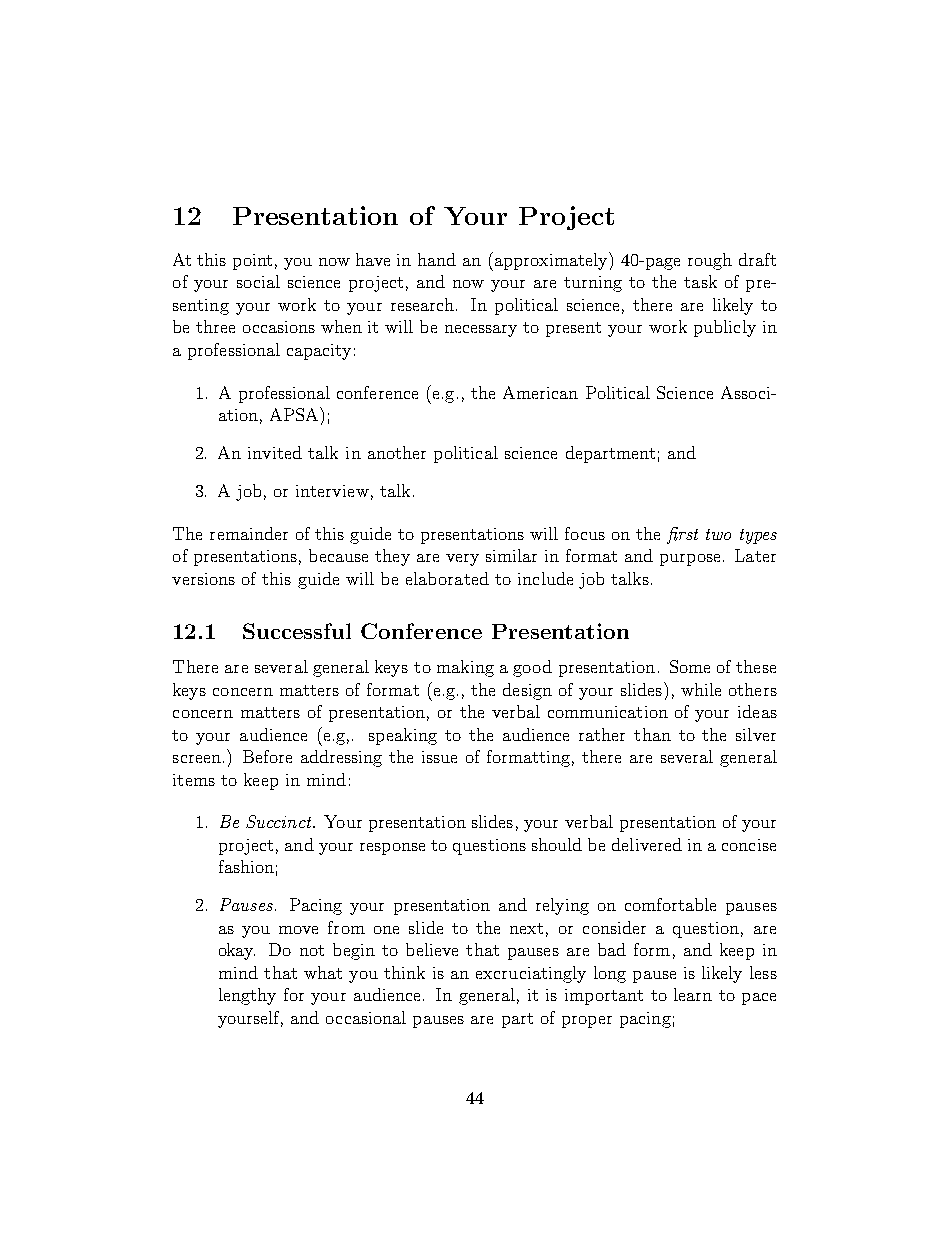 The width and height of the image is (952, 1233). What do you see at coordinates (247, 996) in the image?
I see `lengthy` at bounding box center [247, 996].
